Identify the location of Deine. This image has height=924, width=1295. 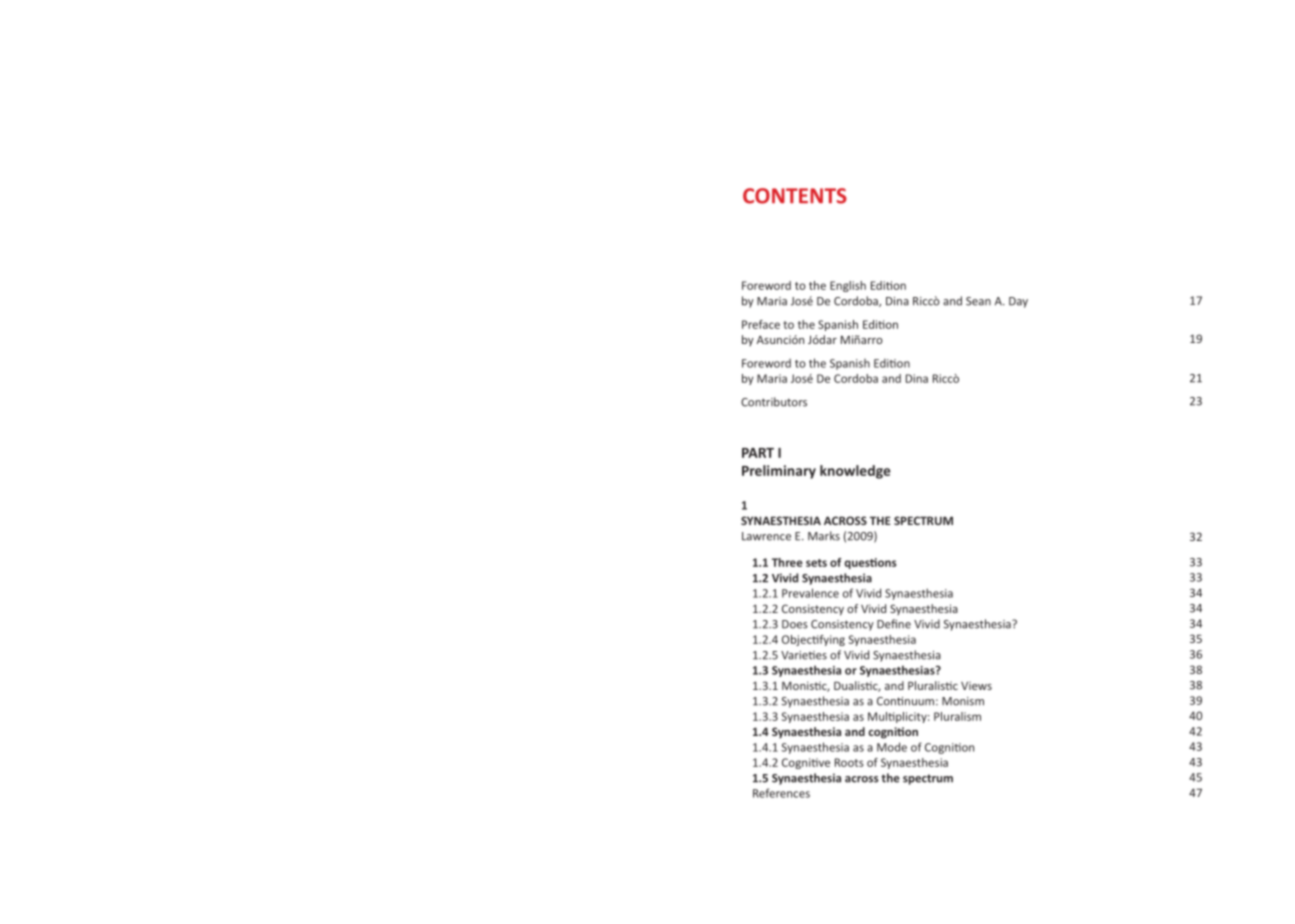
(894, 624).
